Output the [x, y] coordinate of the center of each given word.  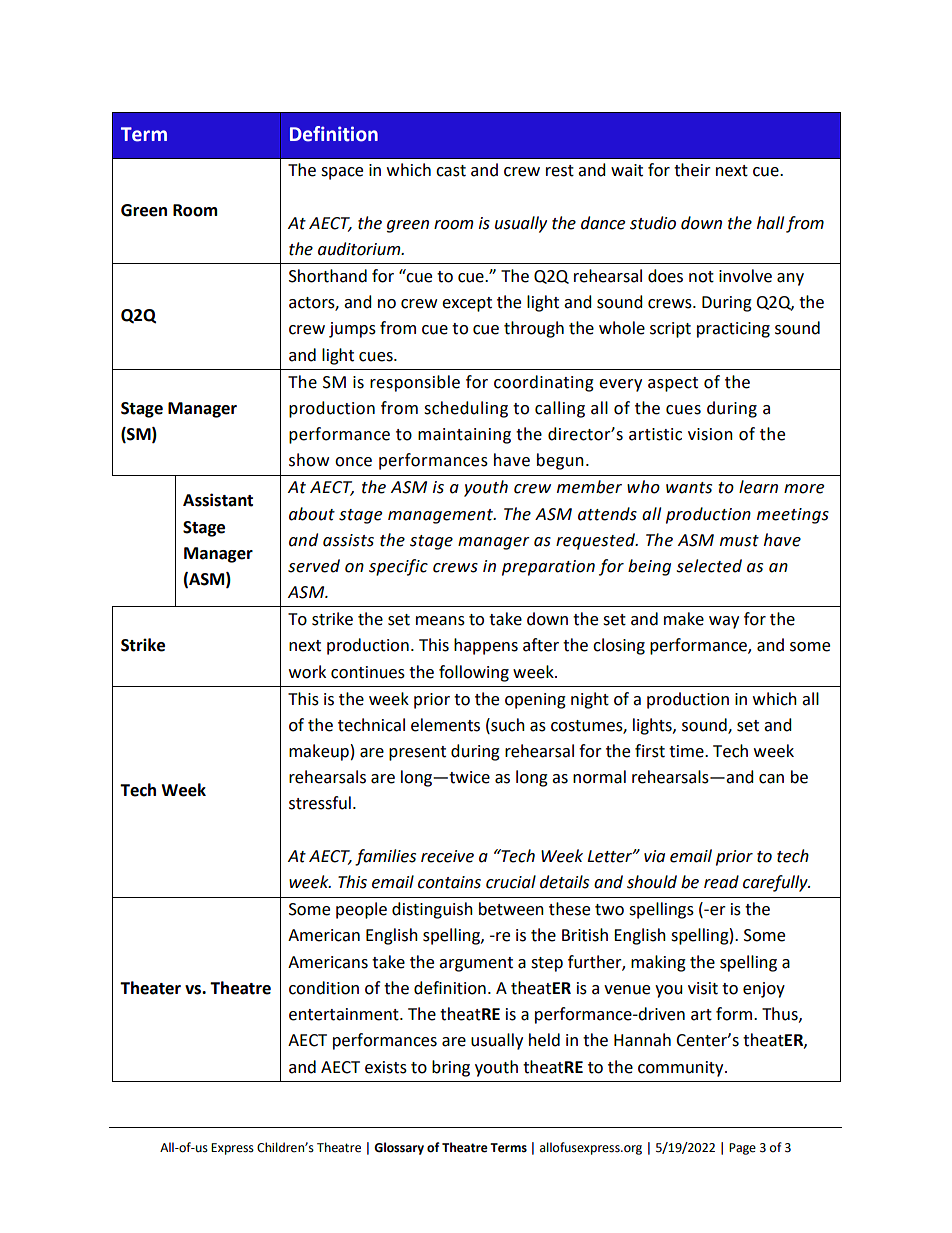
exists [386, 1067]
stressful [320, 803]
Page [742, 1149]
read [721, 882]
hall [770, 223]
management [441, 516]
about [312, 514]
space [342, 173]
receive [447, 856]
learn [758, 487]
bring [451, 1068]
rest [560, 171]
